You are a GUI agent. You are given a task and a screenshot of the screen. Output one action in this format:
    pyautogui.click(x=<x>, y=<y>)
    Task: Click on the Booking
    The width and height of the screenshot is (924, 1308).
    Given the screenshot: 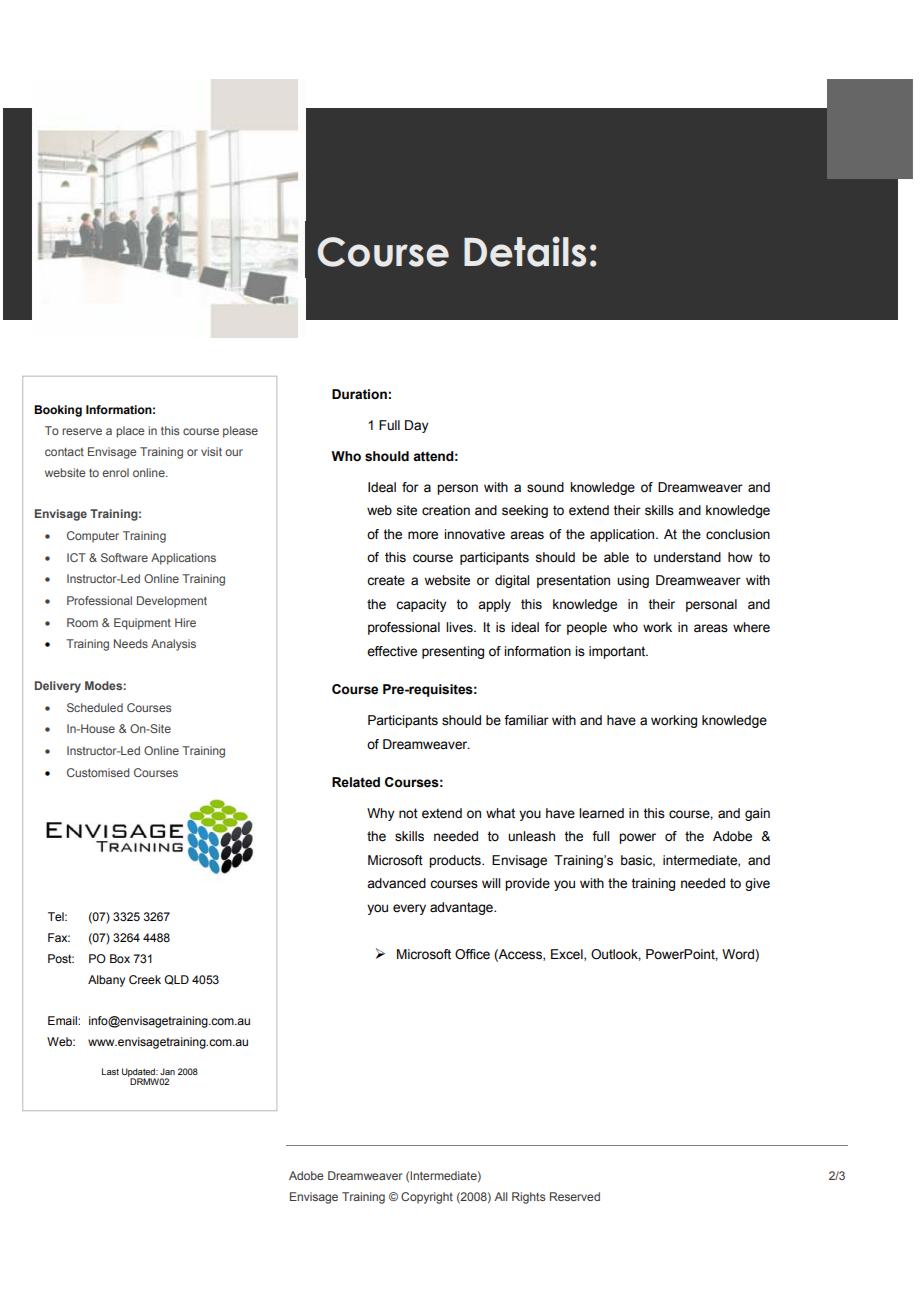 What is the action you would take?
    pyautogui.click(x=58, y=411)
